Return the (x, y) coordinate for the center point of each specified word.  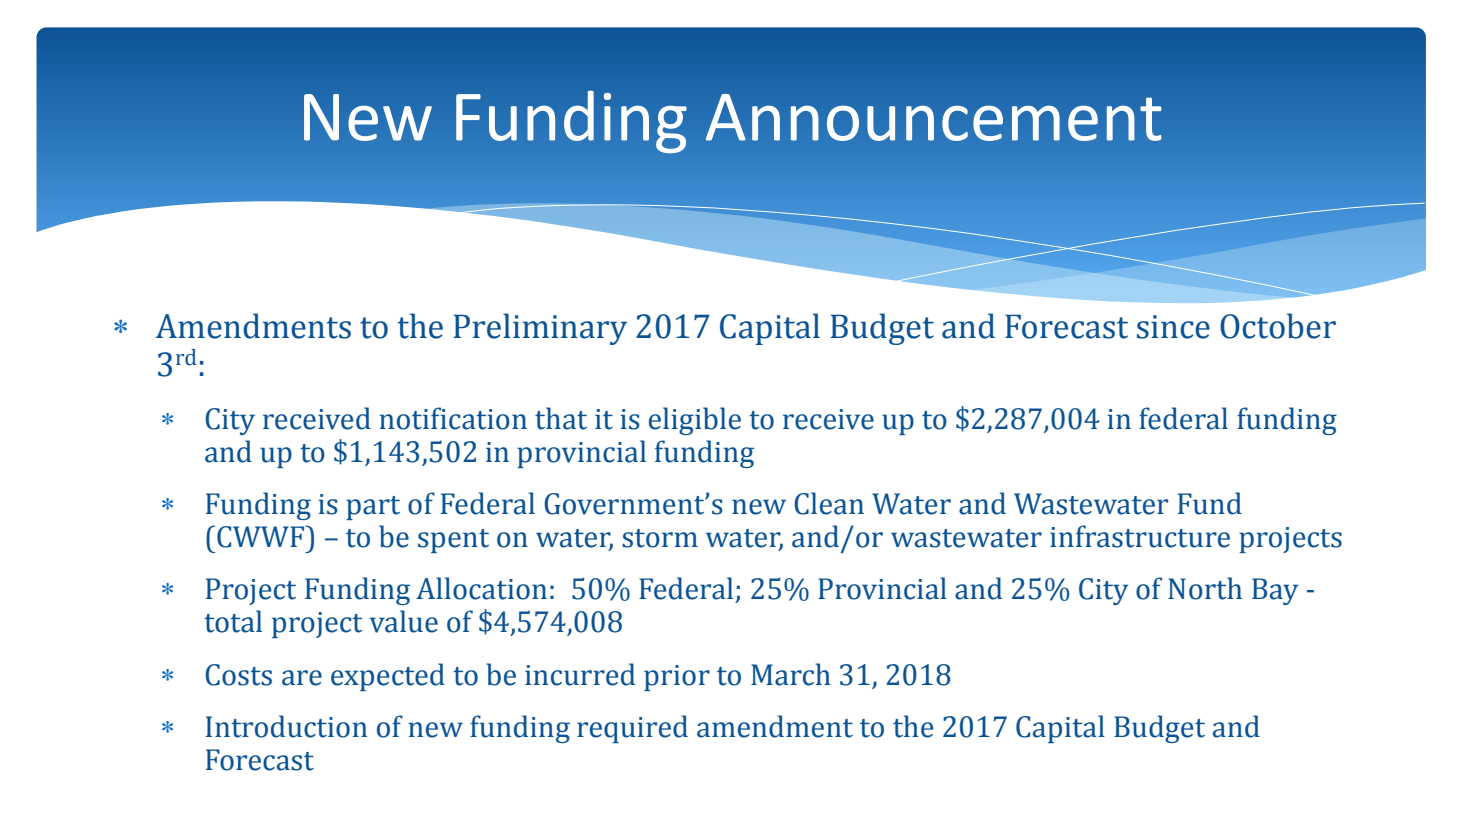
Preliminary (540, 329)
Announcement (934, 117)
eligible (695, 421)
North (1205, 588)
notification (453, 418)
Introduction (286, 726)
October (1278, 326)
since (1173, 327)
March (791, 674)
